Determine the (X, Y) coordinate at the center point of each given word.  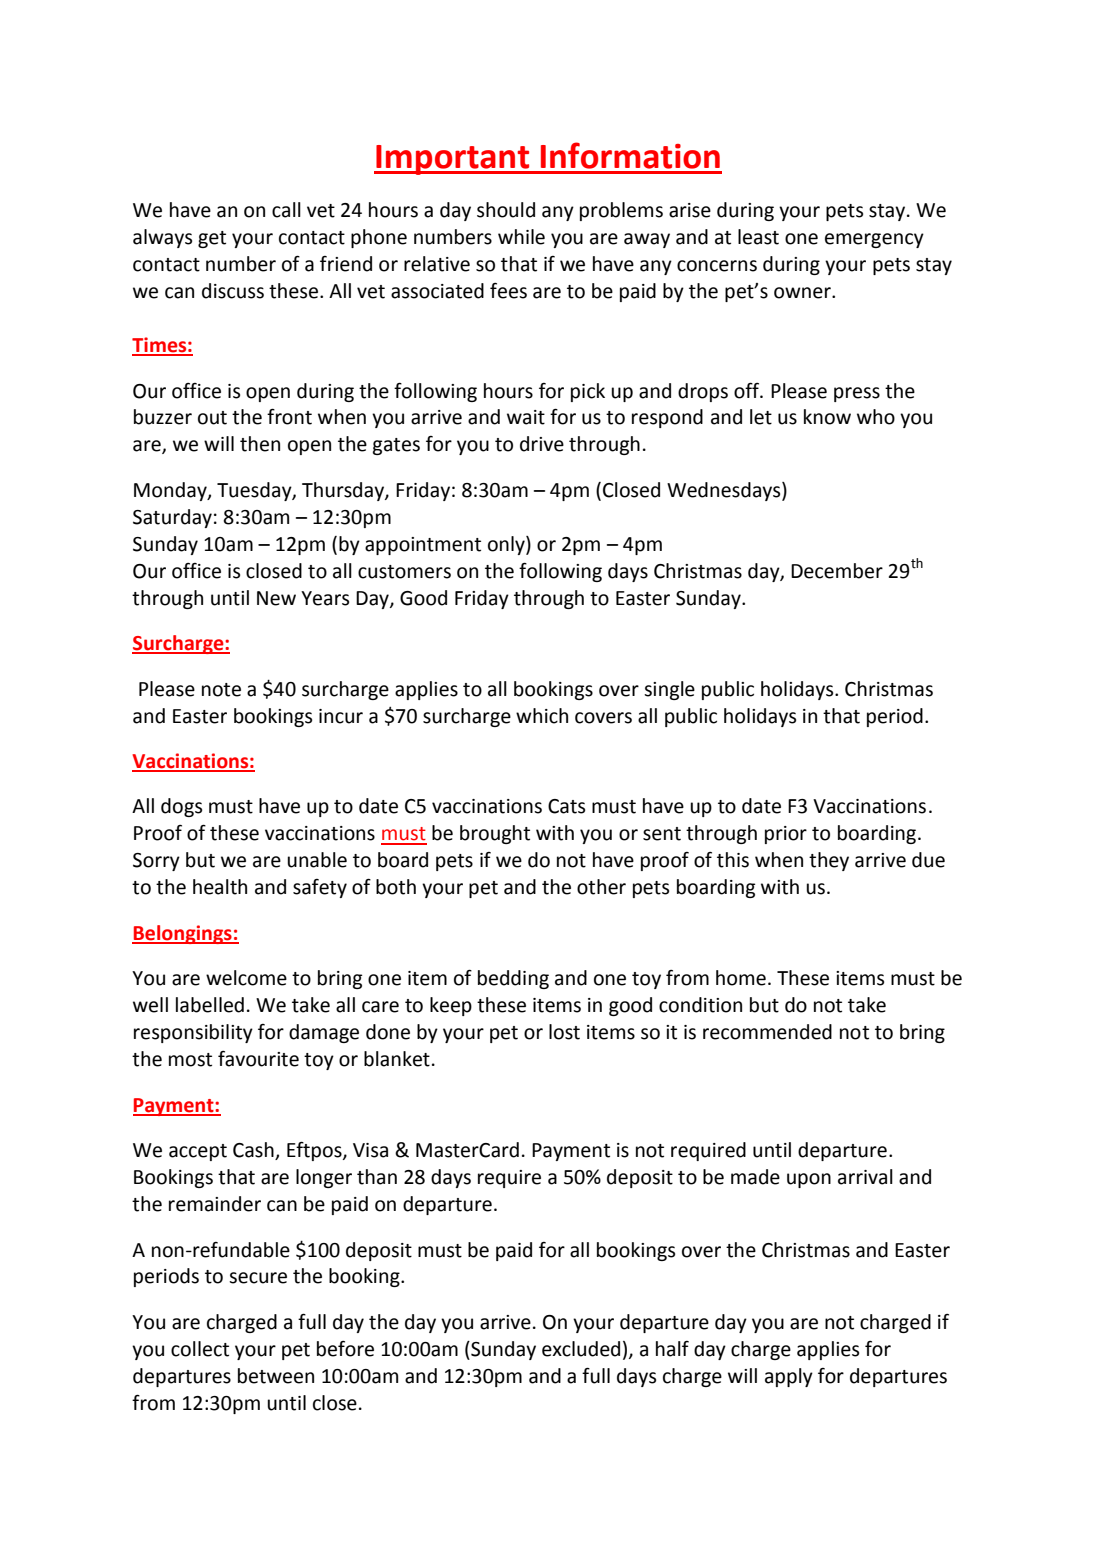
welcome (246, 978)
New (276, 598)
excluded (581, 1349)
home (741, 978)
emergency (874, 240)
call (286, 210)
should (506, 210)
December (837, 571)
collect (200, 1349)
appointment (423, 546)
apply (789, 1377)
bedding (513, 979)
